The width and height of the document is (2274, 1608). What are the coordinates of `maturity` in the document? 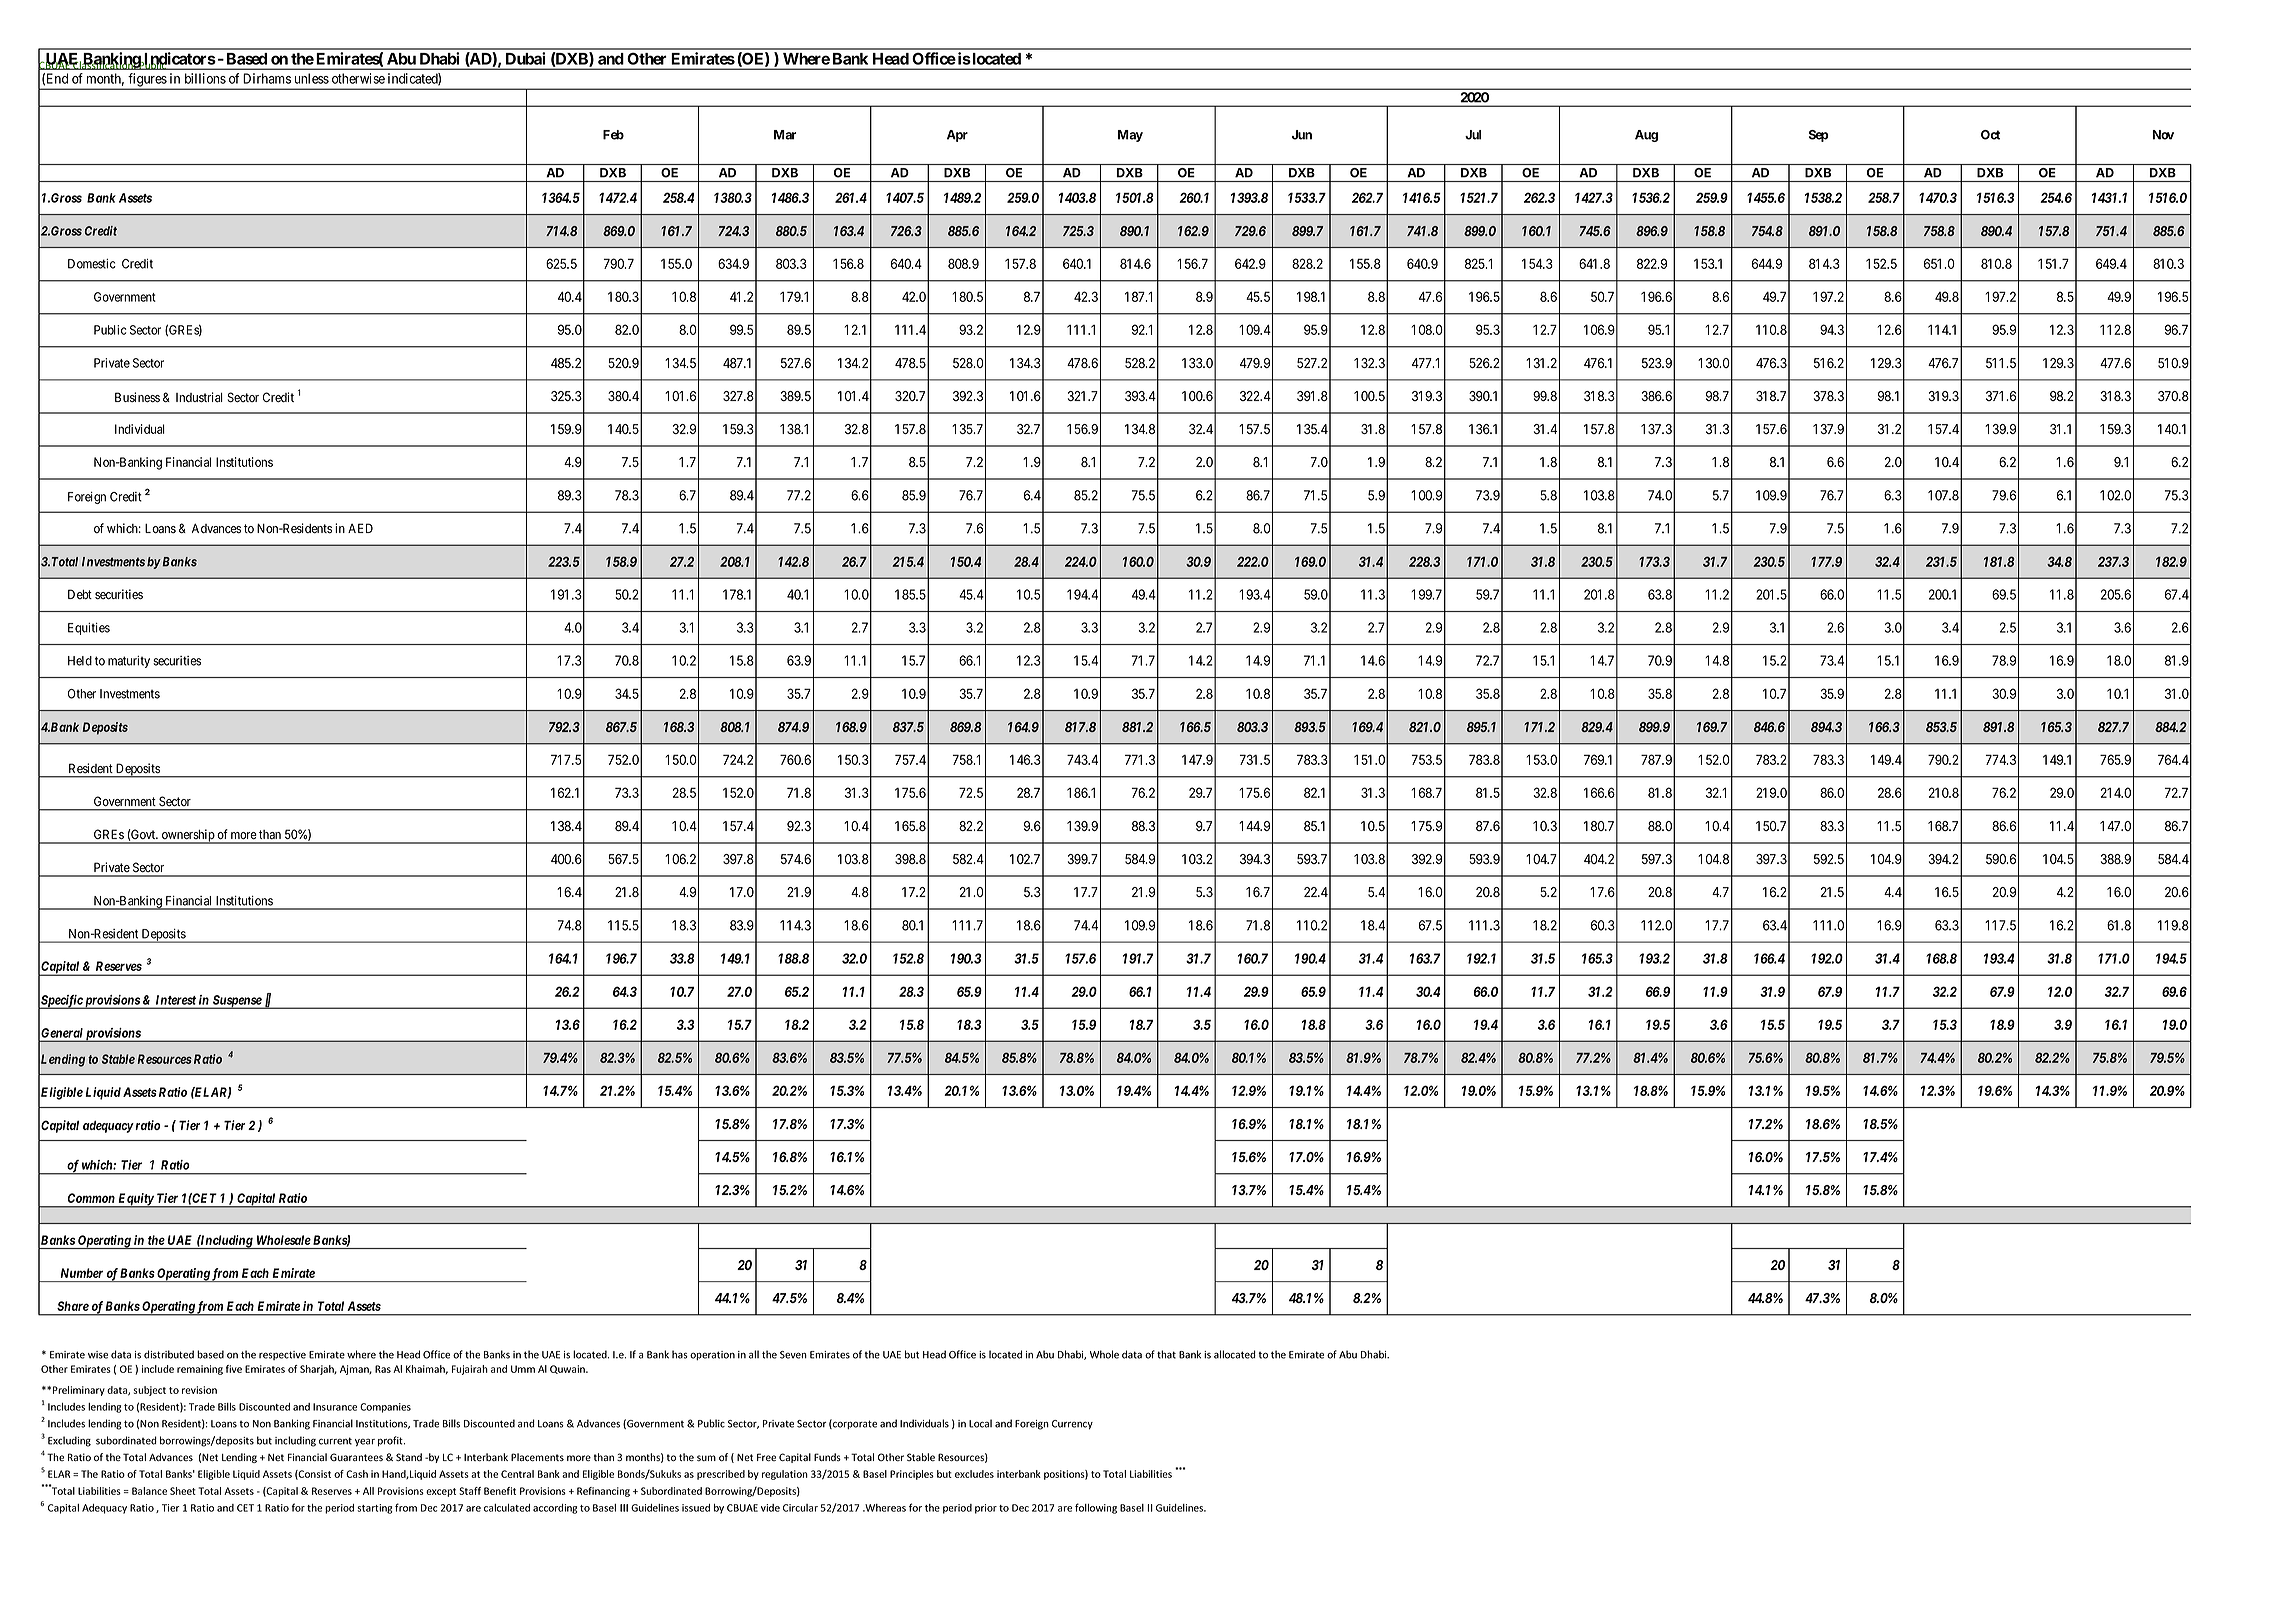 It's located at (129, 662).
